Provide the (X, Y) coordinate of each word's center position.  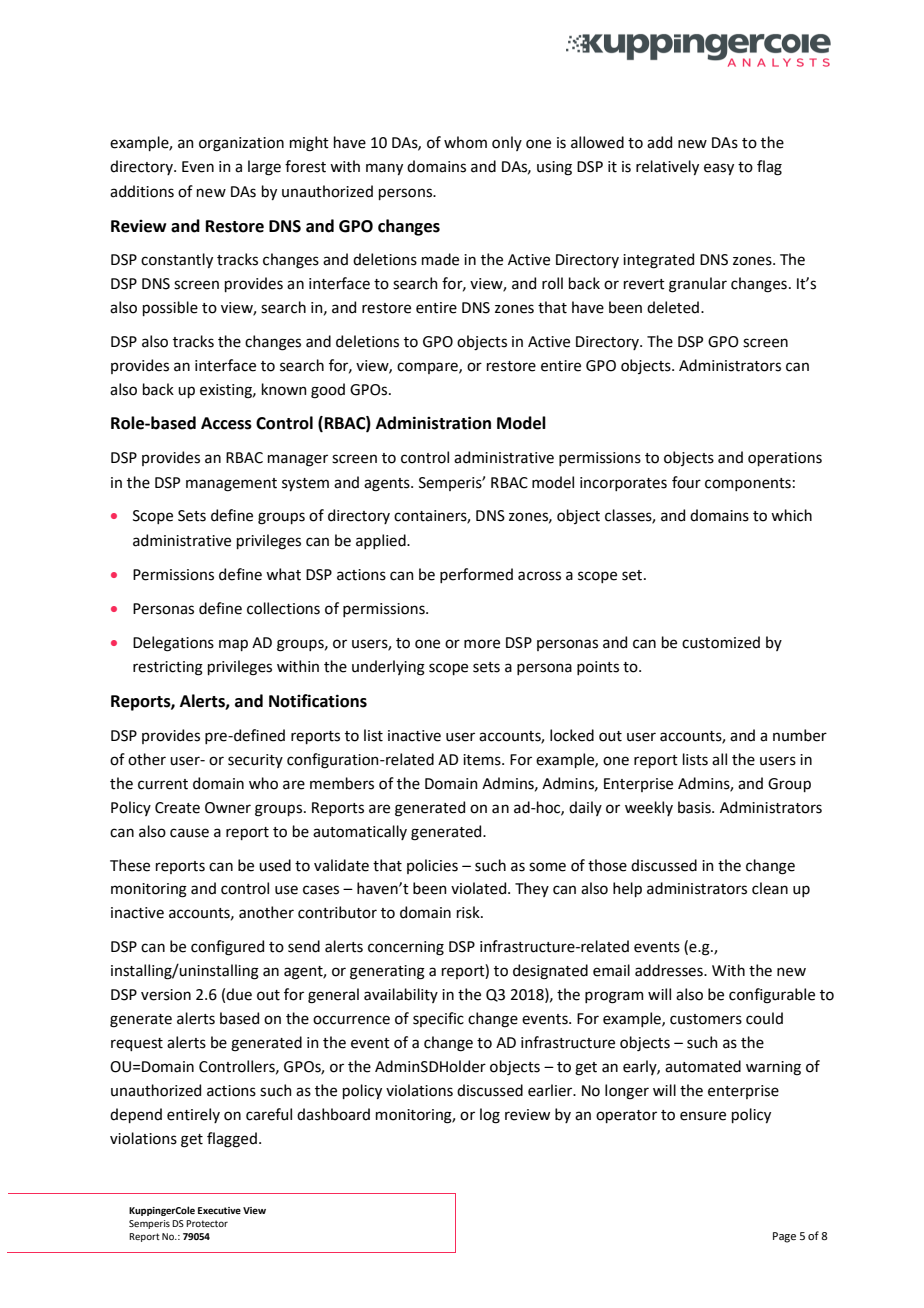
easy (719, 169)
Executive (219, 1210)
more (482, 644)
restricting (168, 668)
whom (465, 142)
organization (241, 144)
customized (721, 642)
